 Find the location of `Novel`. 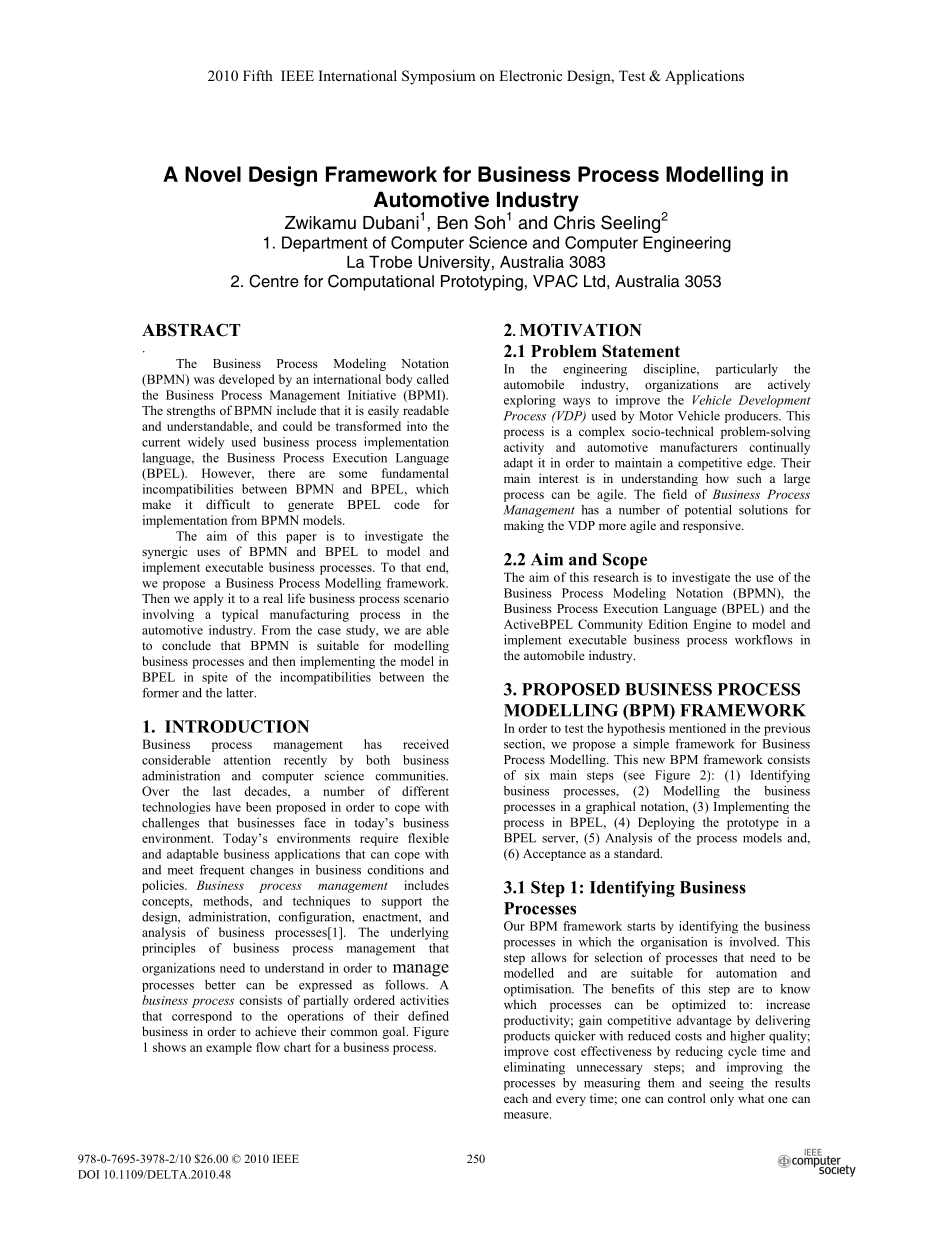

Novel is located at coordinates (213, 174).
